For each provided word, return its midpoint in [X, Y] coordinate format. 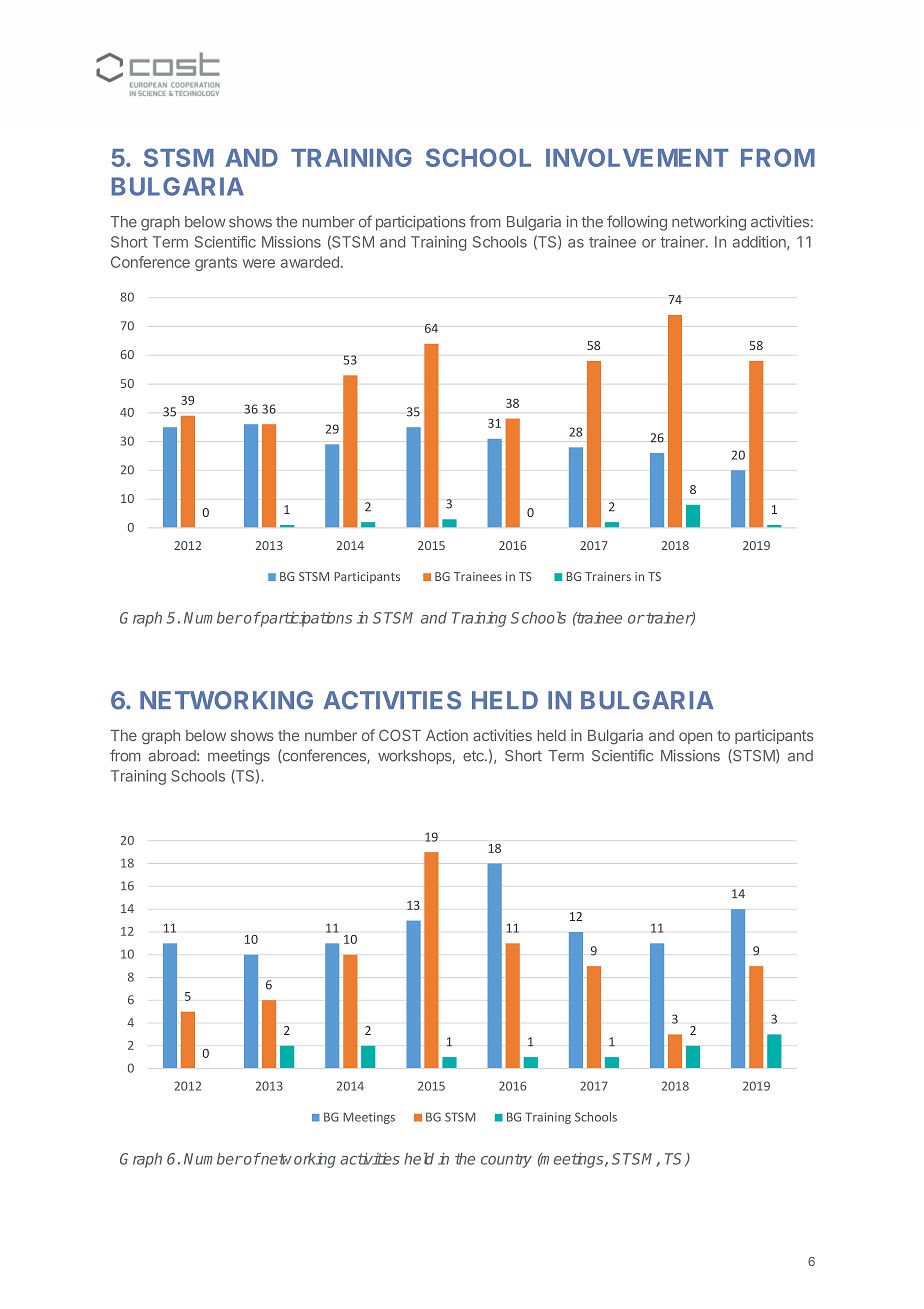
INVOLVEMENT [637, 157]
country [506, 1160]
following [637, 223]
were [259, 263]
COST [400, 735]
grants [216, 264]
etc [474, 756]
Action [447, 735]
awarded [310, 262]
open [695, 738]
